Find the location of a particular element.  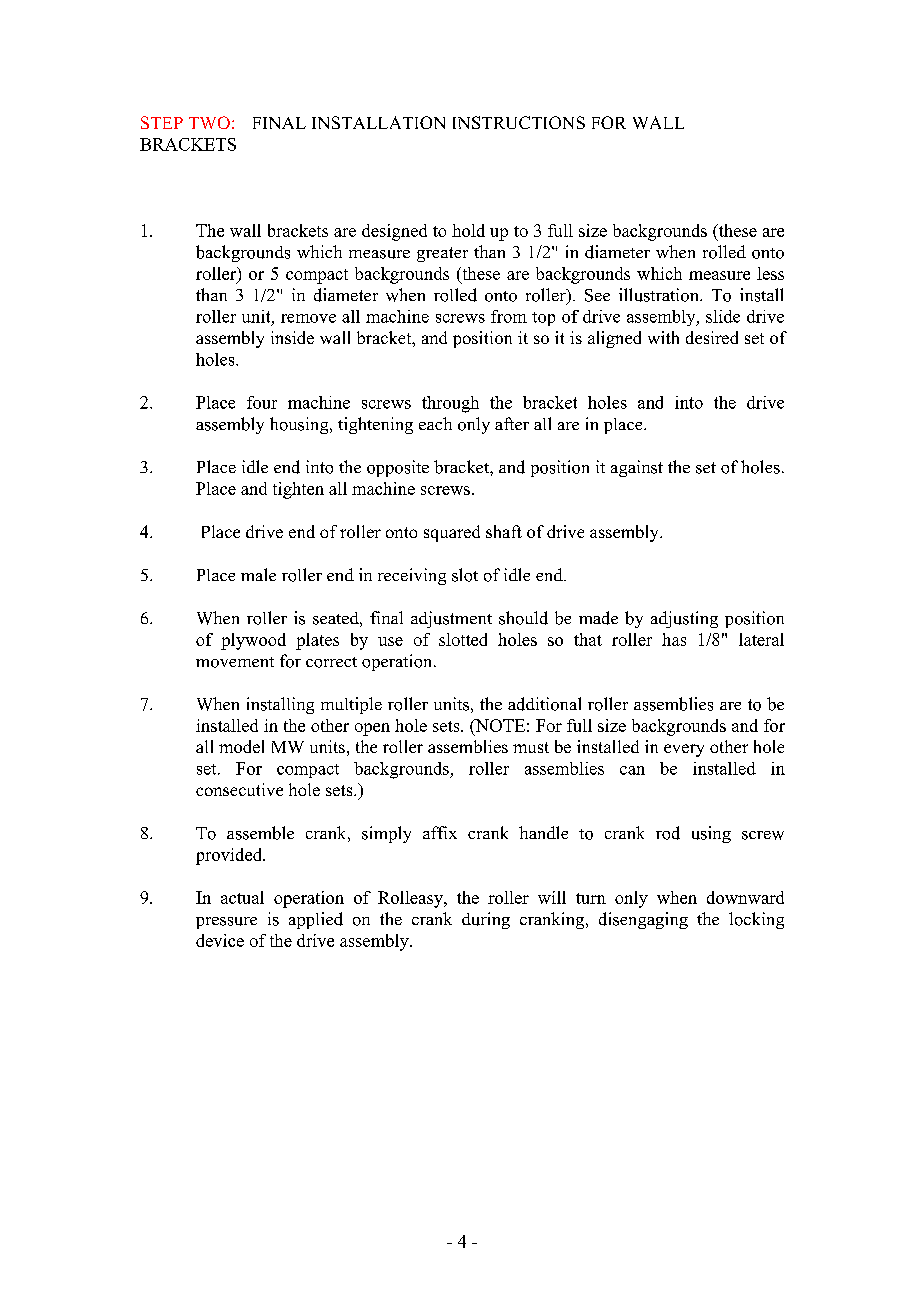

has is located at coordinates (674, 639).
